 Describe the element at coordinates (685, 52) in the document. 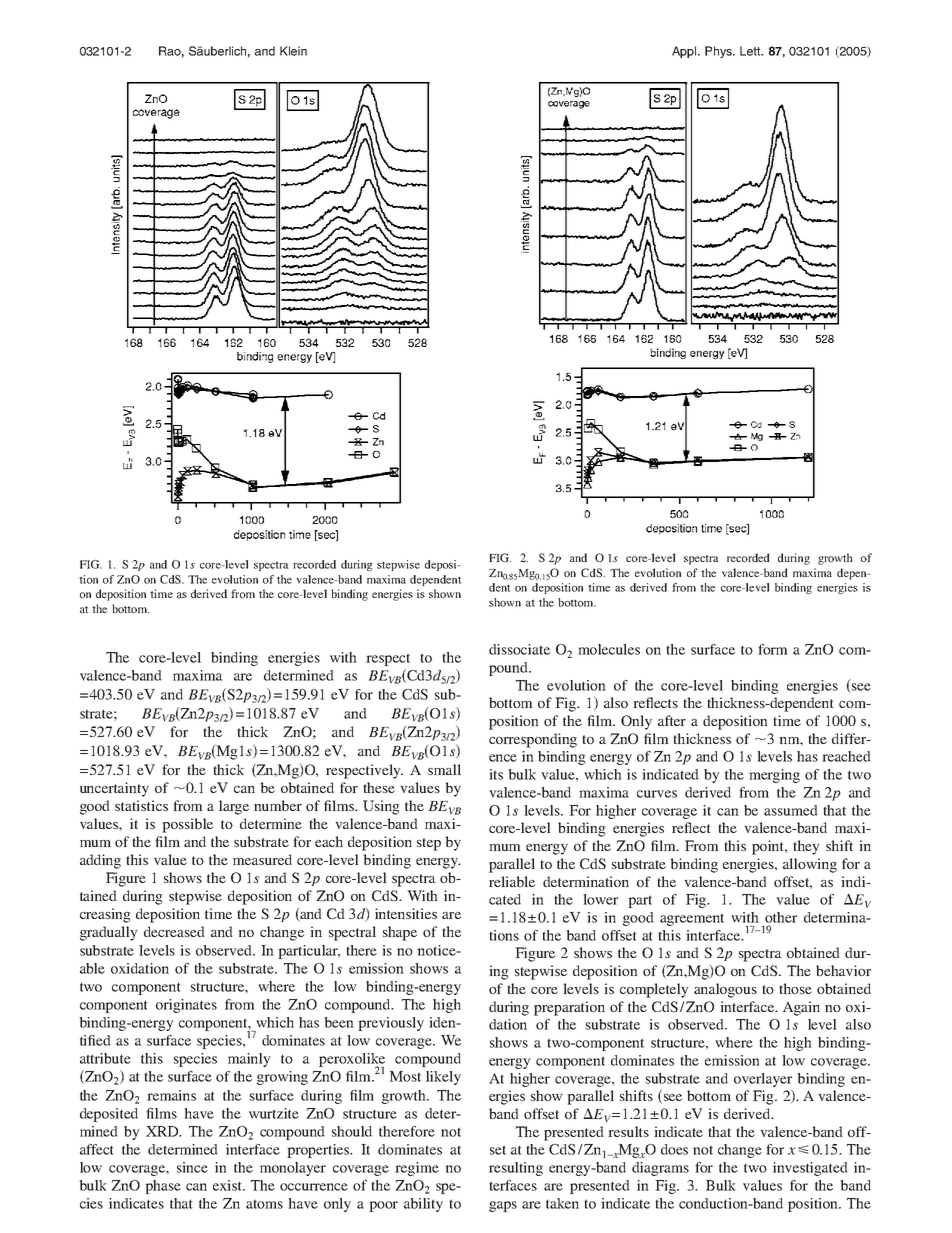

I see `Appl` at that location.
